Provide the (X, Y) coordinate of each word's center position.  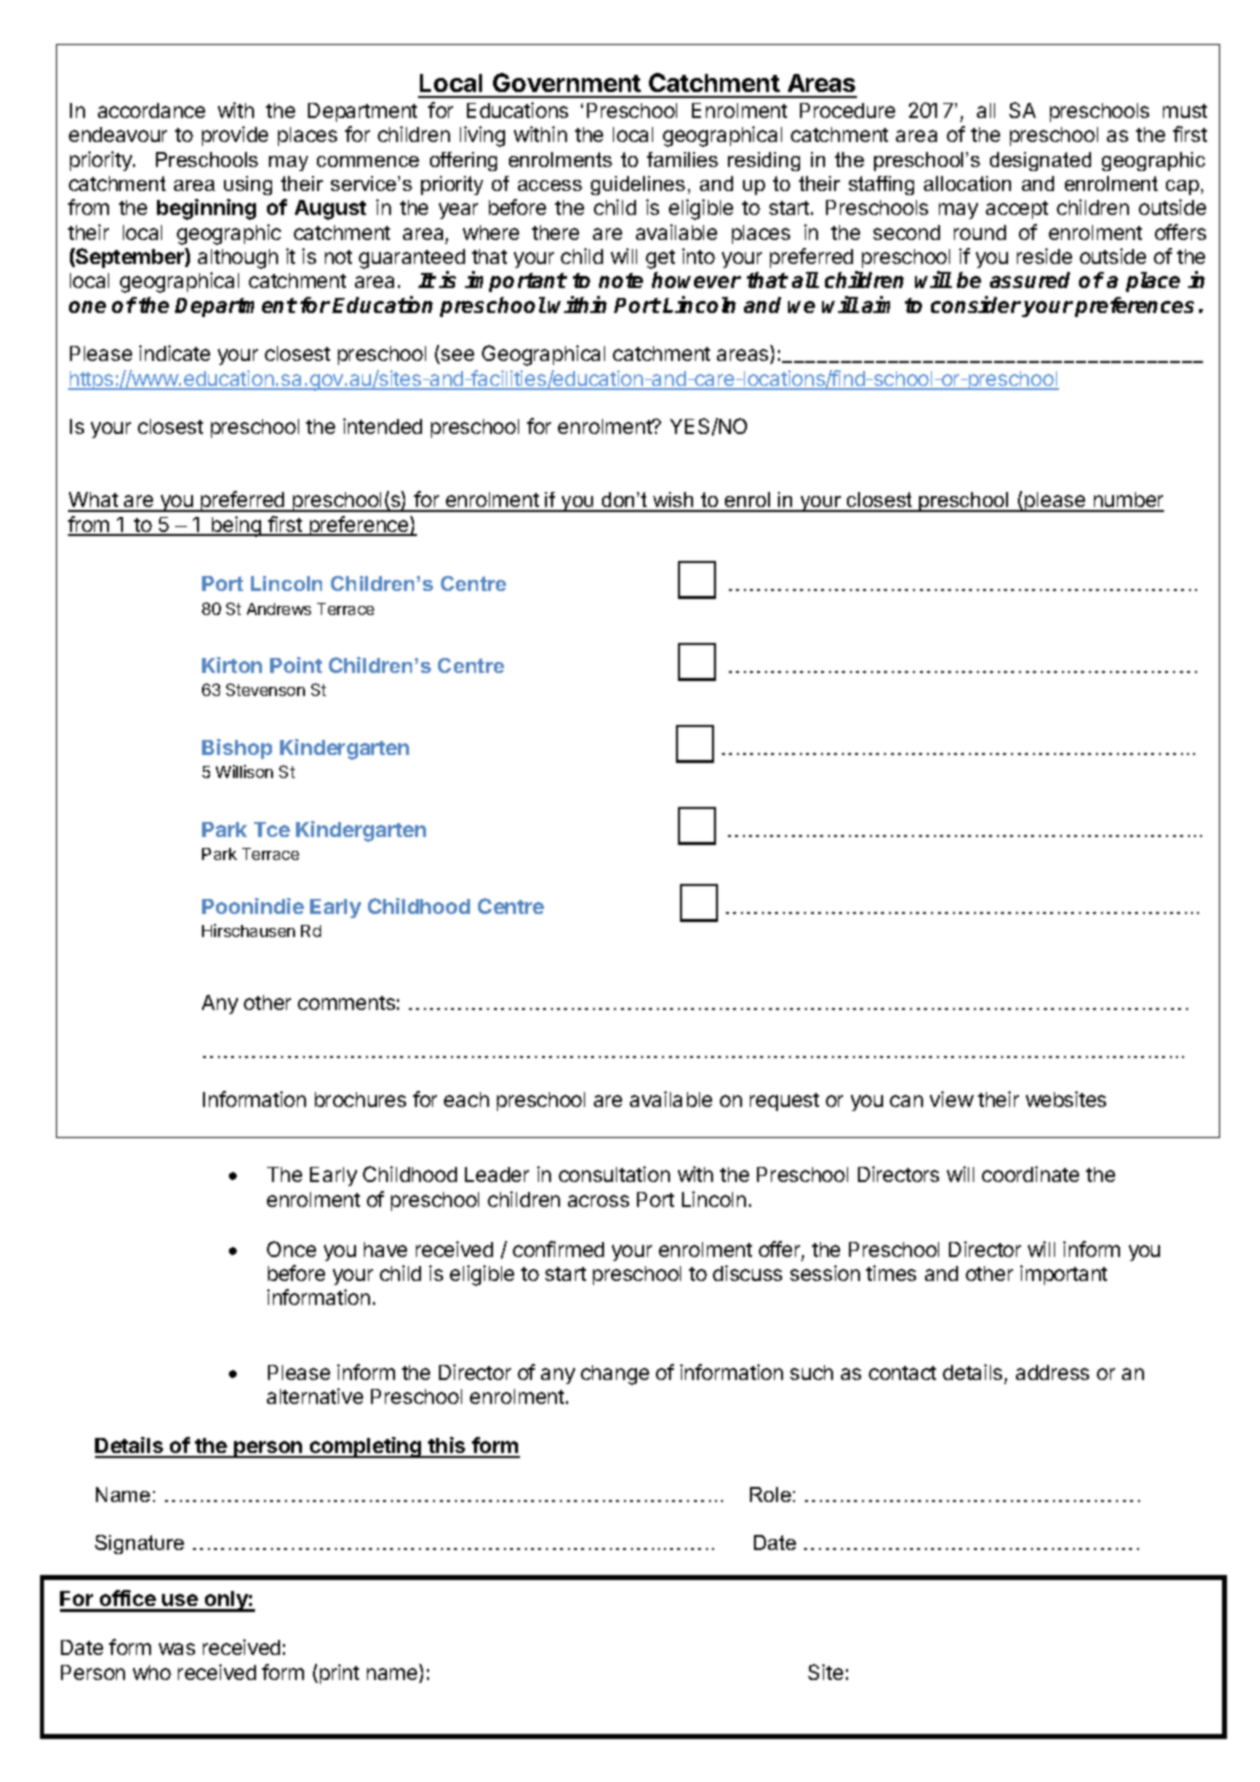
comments (346, 1003)
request (784, 1102)
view (952, 1099)
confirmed (558, 1249)
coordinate (1030, 1174)
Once (291, 1249)
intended (382, 426)
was (177, 1649)
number (1127, 501)
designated (1040, 161)
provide (235, 136)
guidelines (638, 185)
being (236, 526)
